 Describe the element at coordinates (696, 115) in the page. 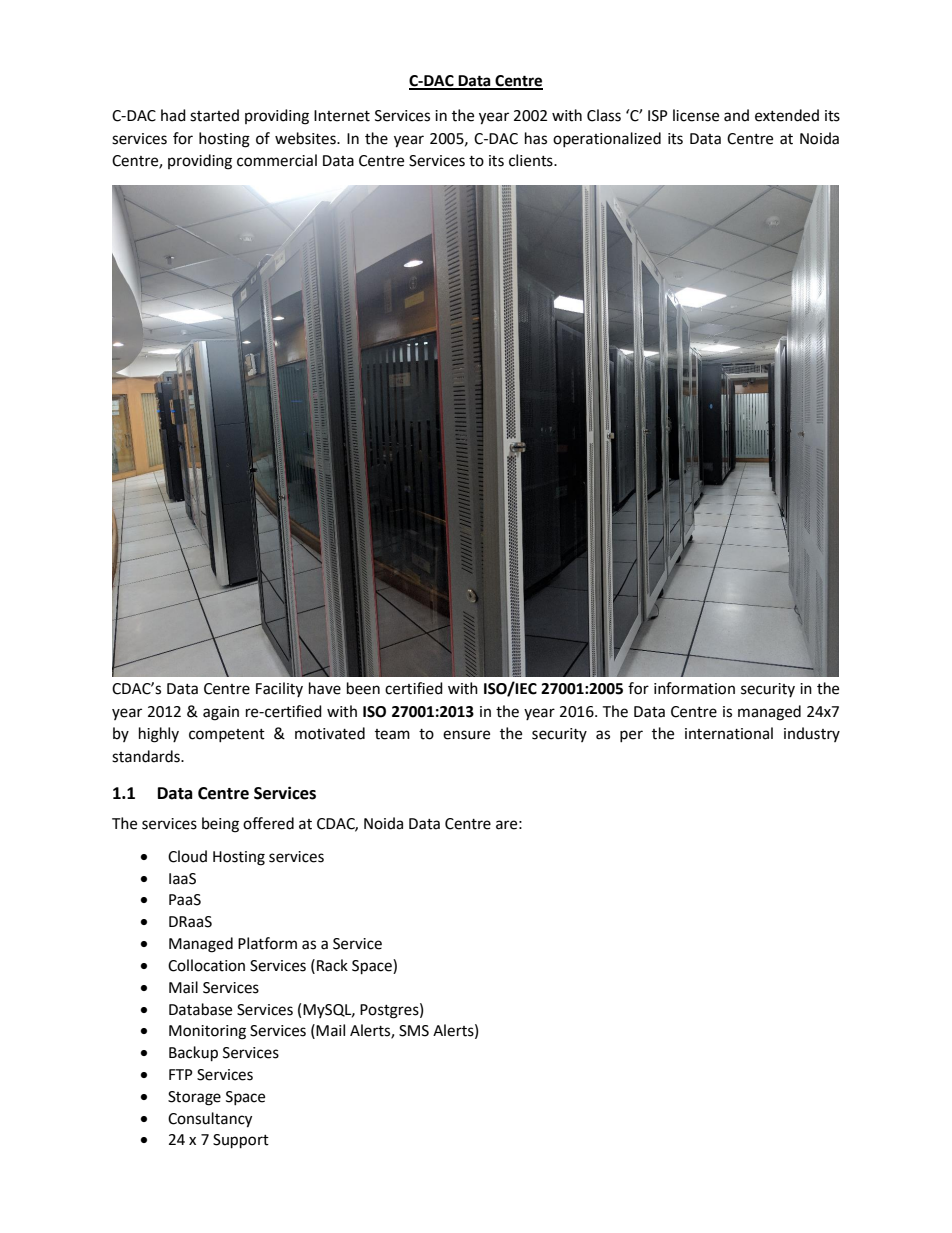

I see `license` at that location.
